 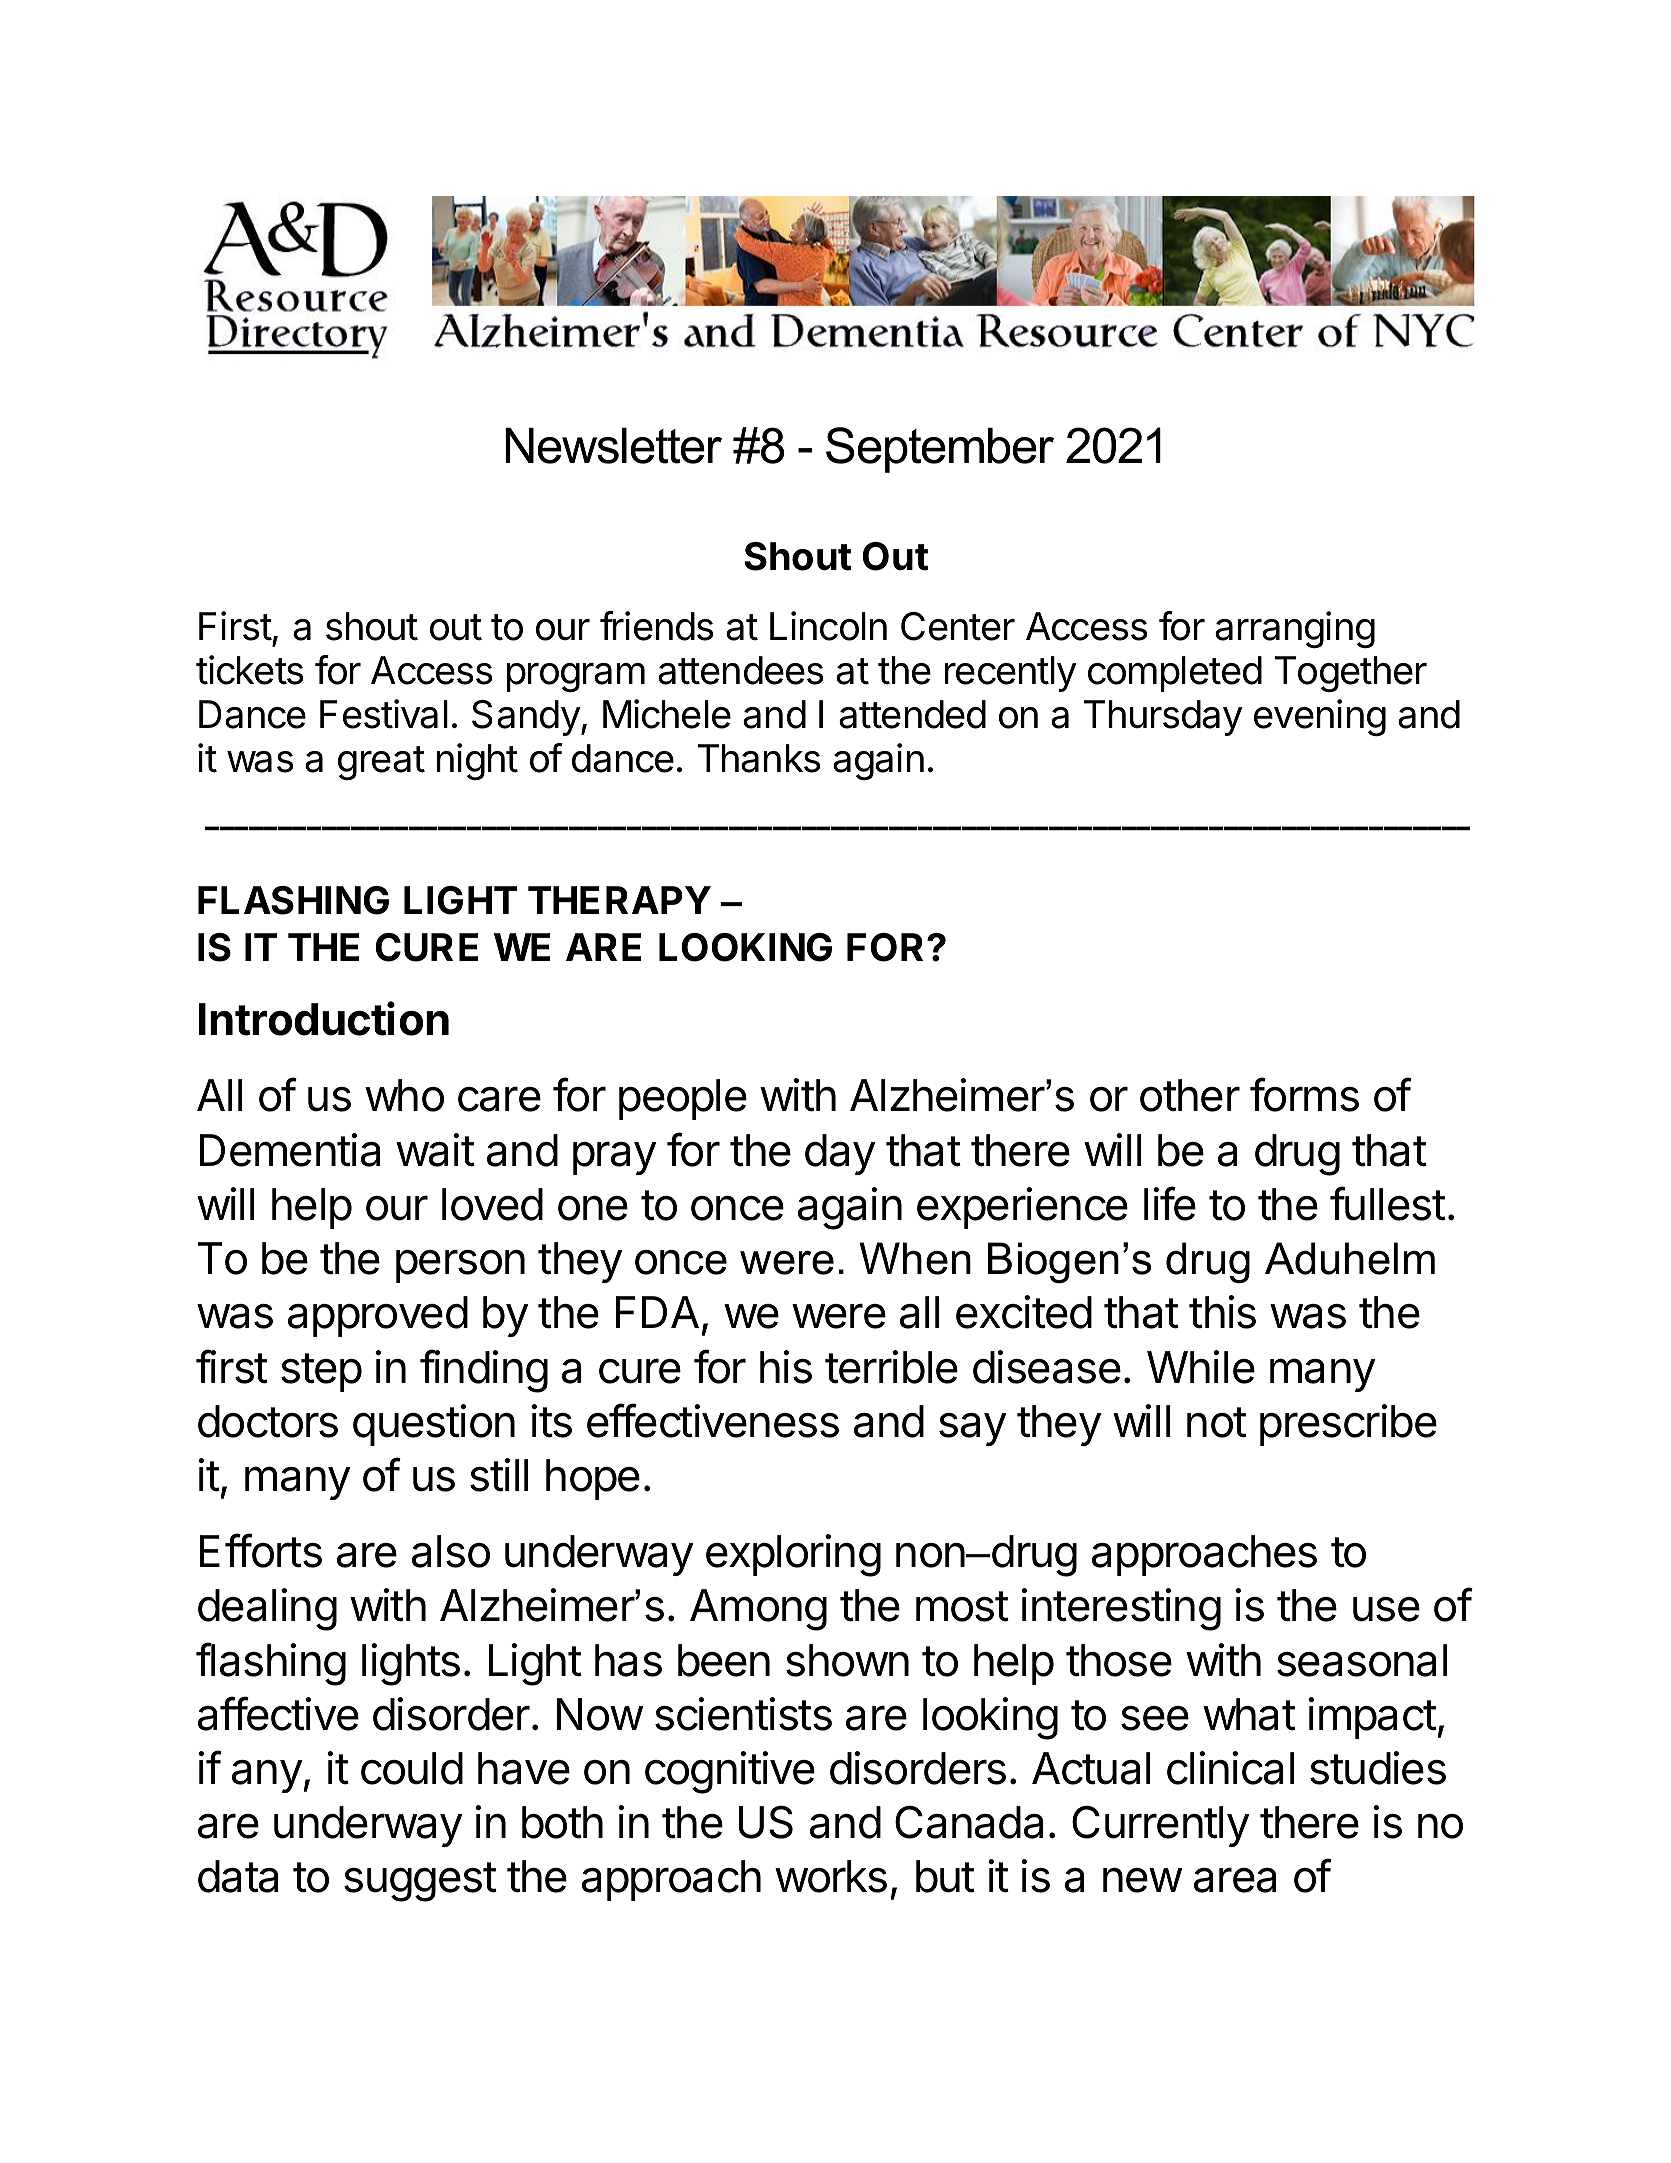 I want to click on life, so click(x=1170, y=1203).
